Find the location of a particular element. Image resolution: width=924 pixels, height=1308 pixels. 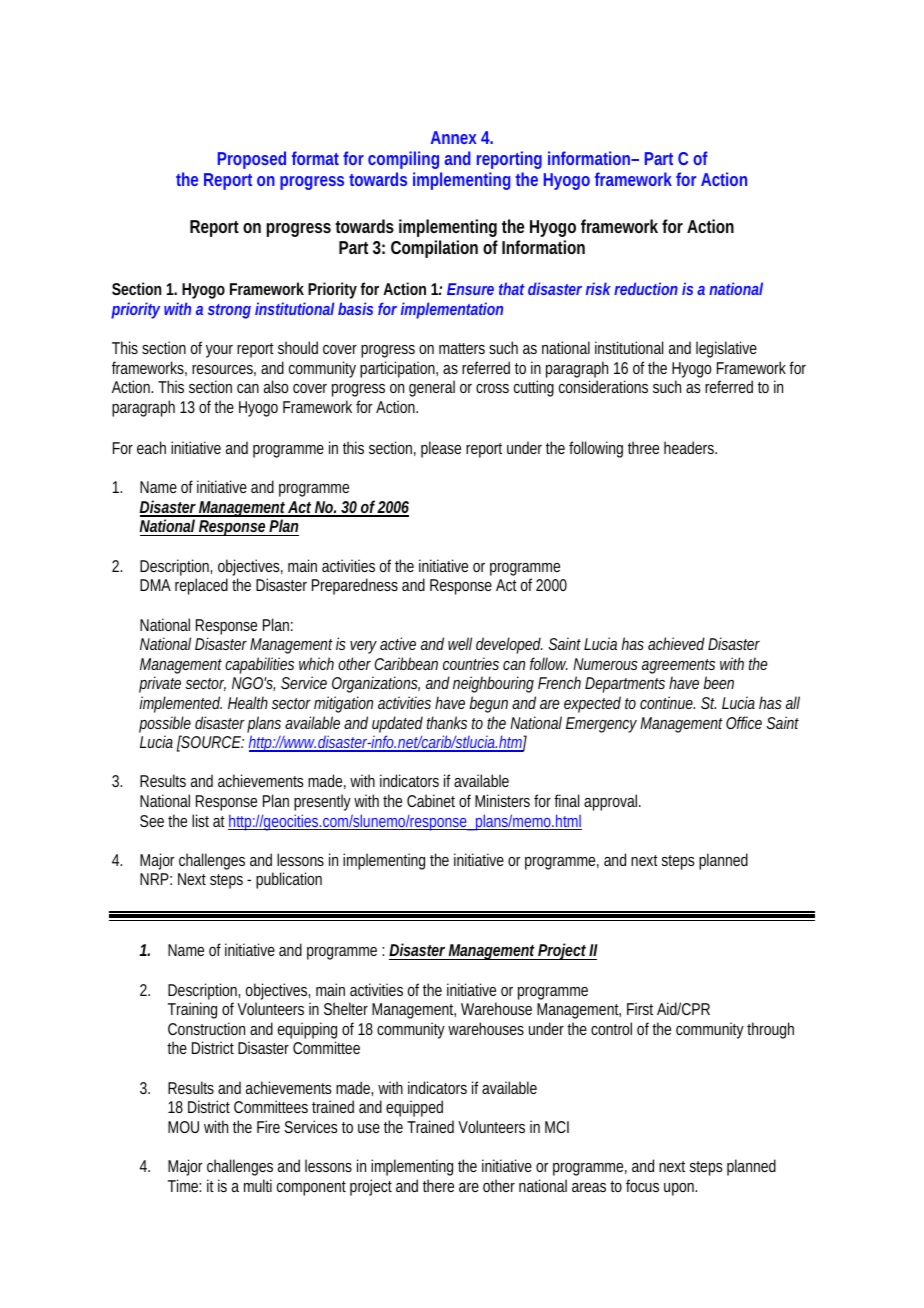

approval is located at coordinates (612, 802).
